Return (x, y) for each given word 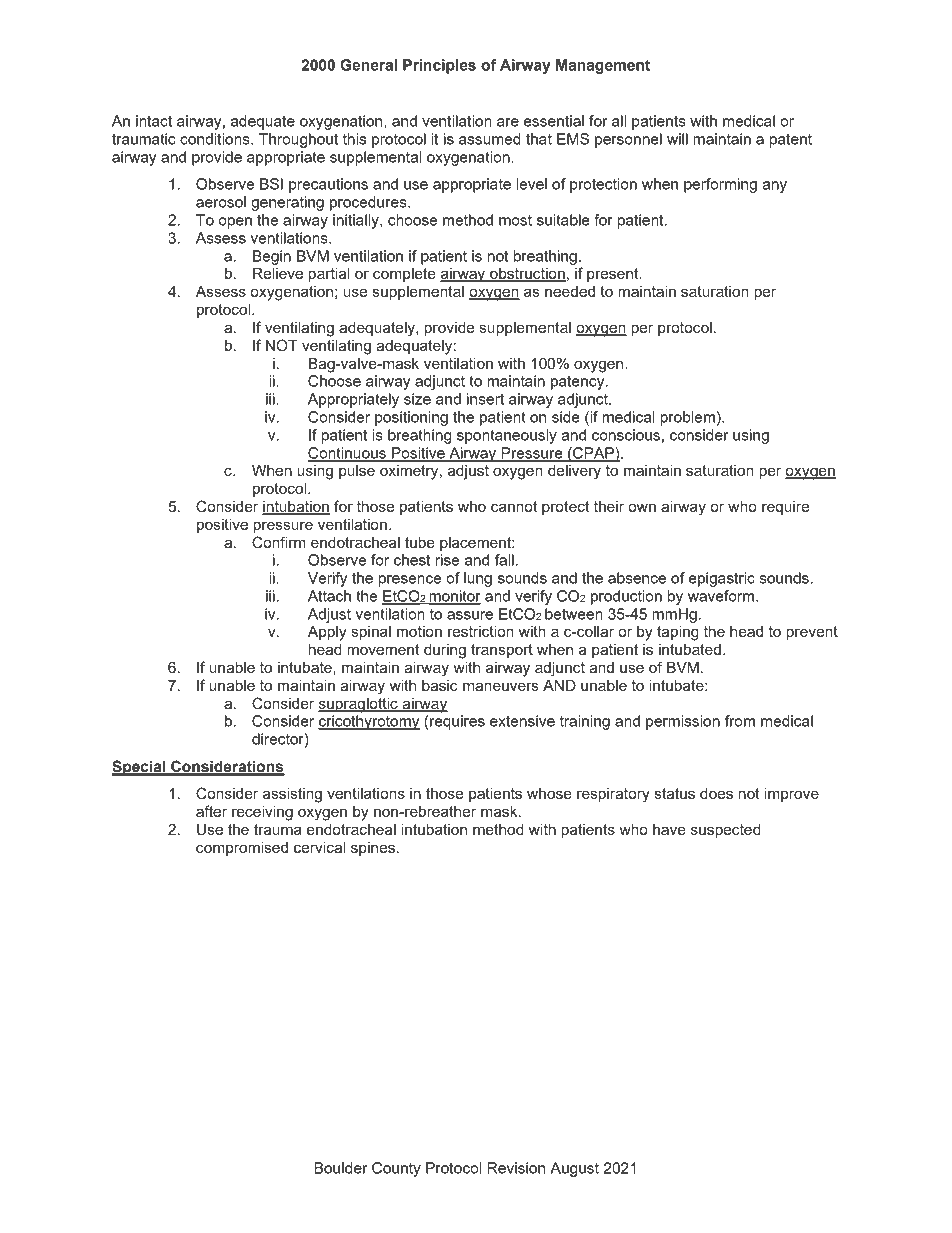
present (614, 275)
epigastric (722, 579)
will (677, 139)
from (740, 721)
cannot (514, 506)
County (396, 1169)
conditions (216, 139)
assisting (292, 795)
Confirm (279, 542)
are (508, 122)
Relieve (278, 273)
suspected (725, 831)
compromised (242, 849)
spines (373, 849)
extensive (522, 721)
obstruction (527, 275)
